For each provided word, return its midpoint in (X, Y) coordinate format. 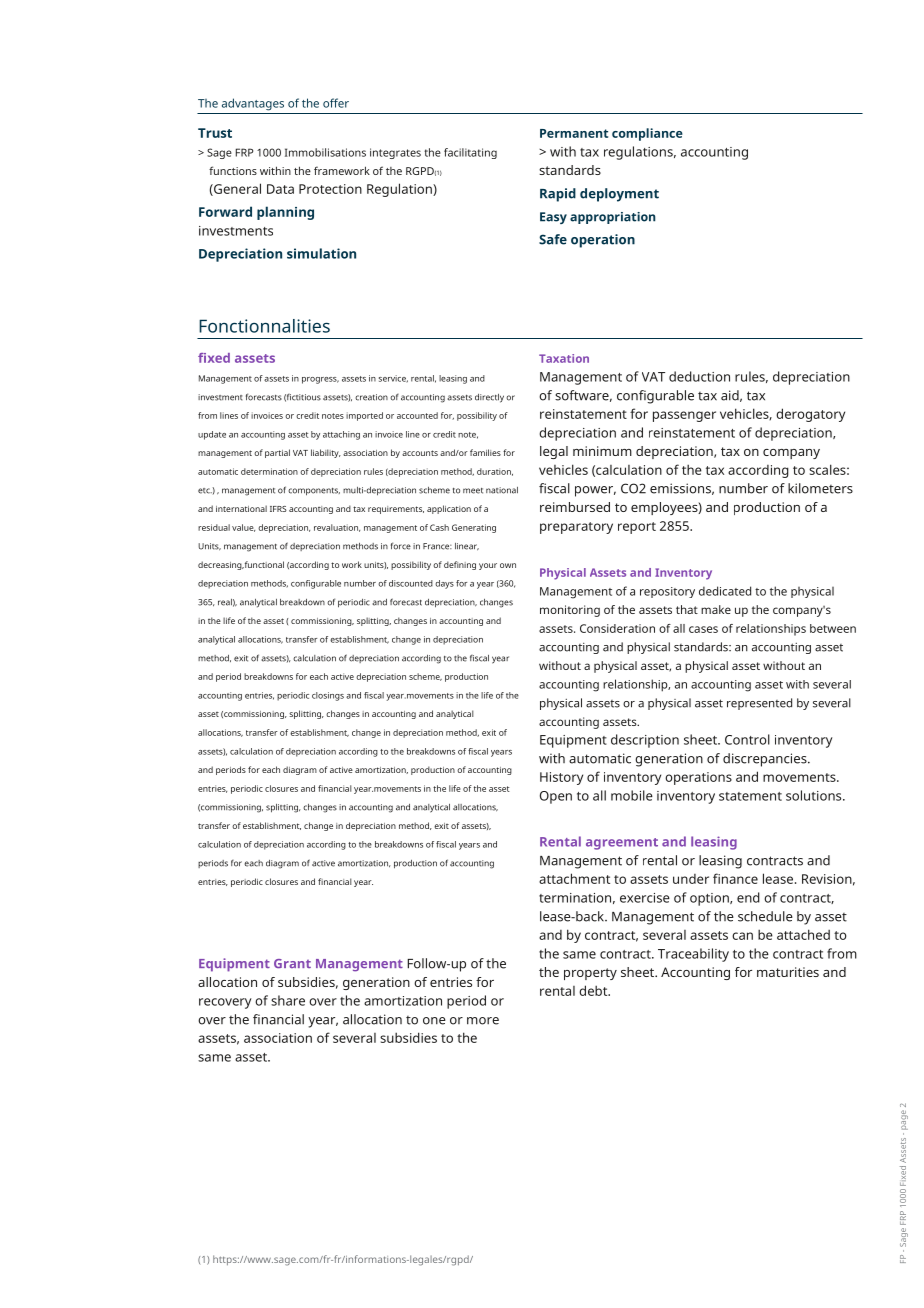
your (488, 566)
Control (747, 739)
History (561, 778)
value (243, 528)
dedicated (725, 591)
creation (371, 397)
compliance (647, 134)
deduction (699, 376)
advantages (253, 104)
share (288, 1000)
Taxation (564, 358)
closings (328, 696)
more (483, 1021)
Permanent (574, 133)
